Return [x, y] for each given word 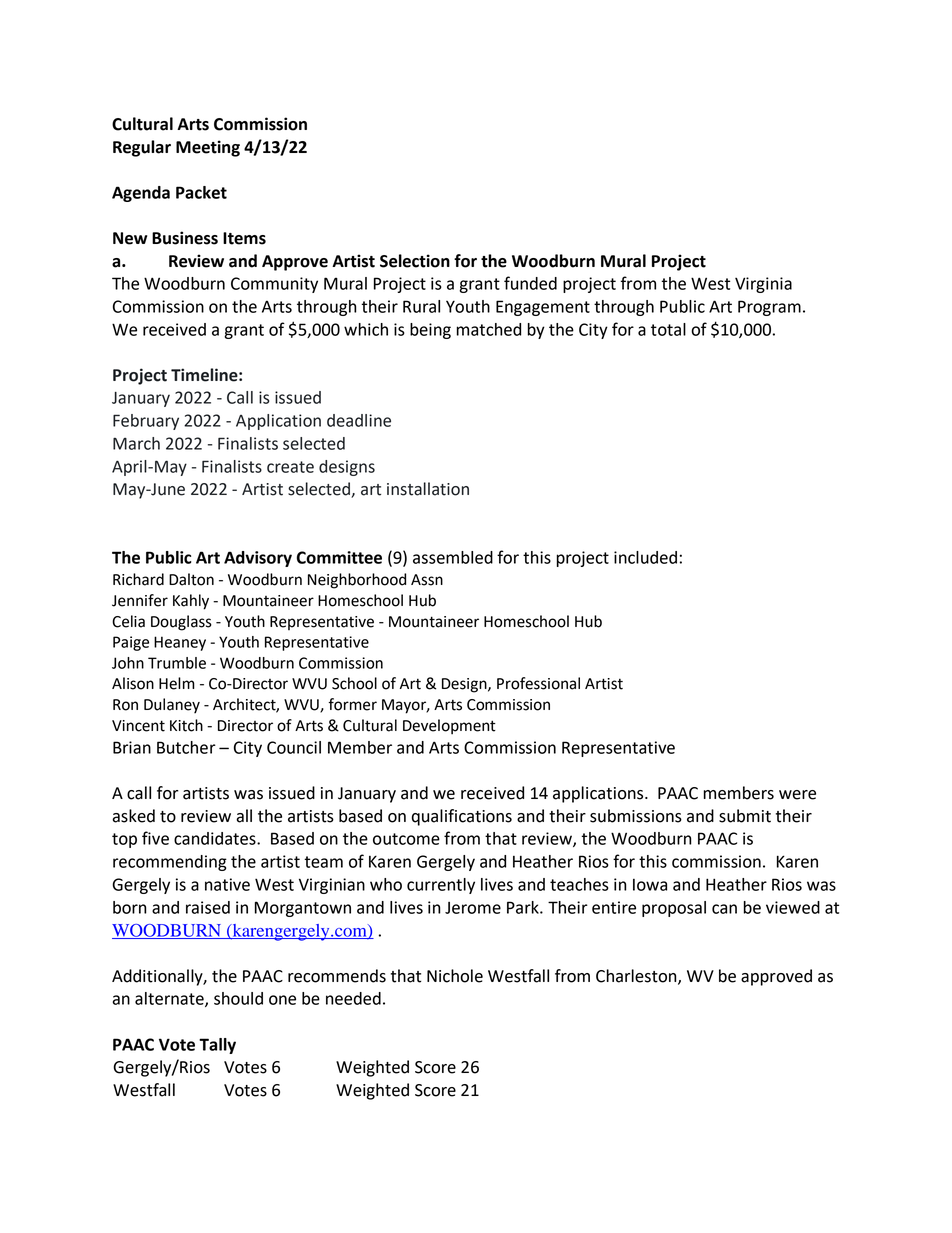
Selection [415, 261]
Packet [201, 192]
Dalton [191, 579]
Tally [217, 1046]
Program [769, 308]
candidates [216, 838]
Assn [427, 580]
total [668, 329]
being [430, 331]
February [146, 422]
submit [745, 816]
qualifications [462, 817]
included [645, 557]
